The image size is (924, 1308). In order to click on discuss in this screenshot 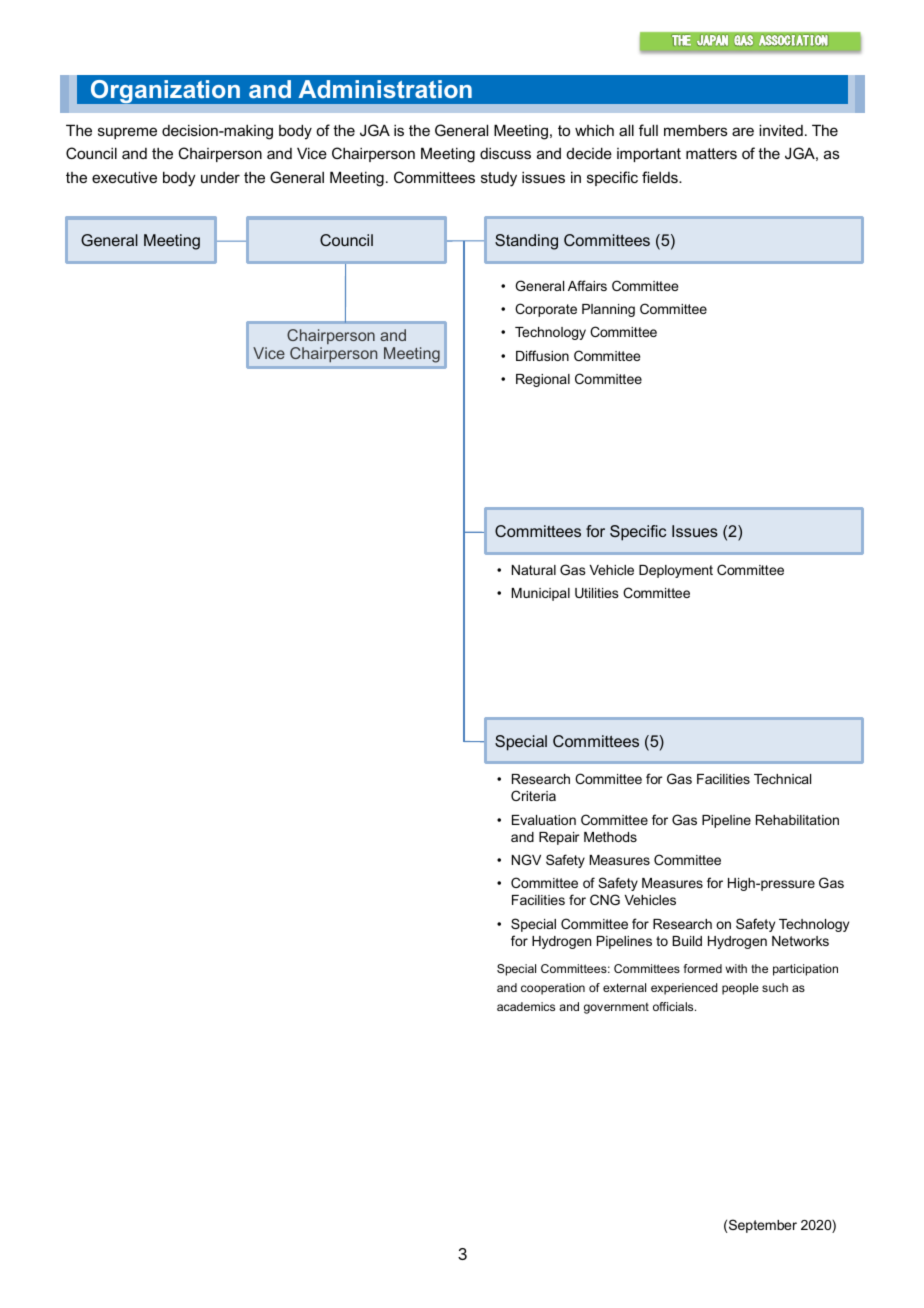, I will do `click(505, 153)`.
